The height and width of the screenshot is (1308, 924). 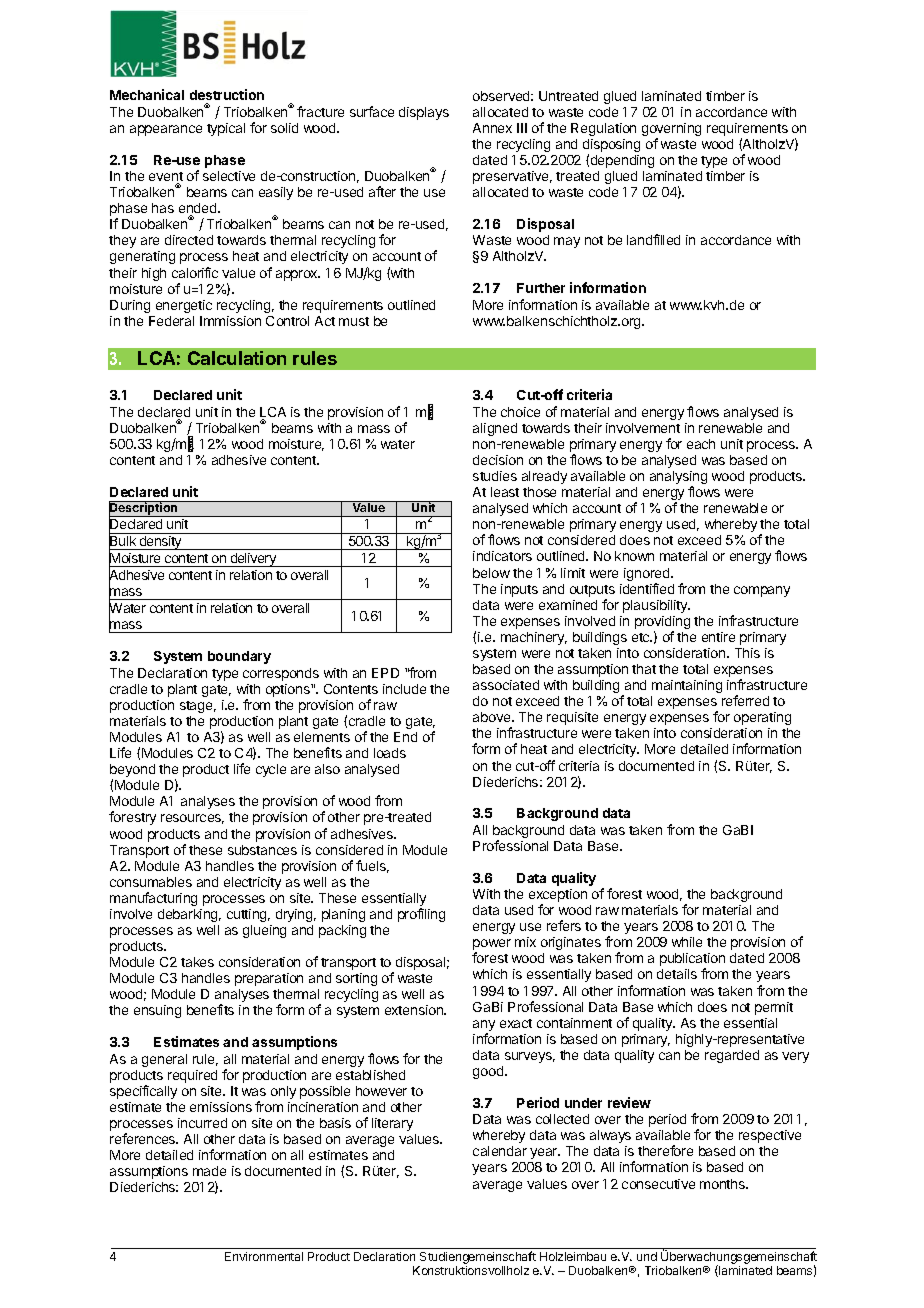 What do you see at coordinates (226, 129) in the screenshot?
I see `typical` at bounding box center [226, 129].
